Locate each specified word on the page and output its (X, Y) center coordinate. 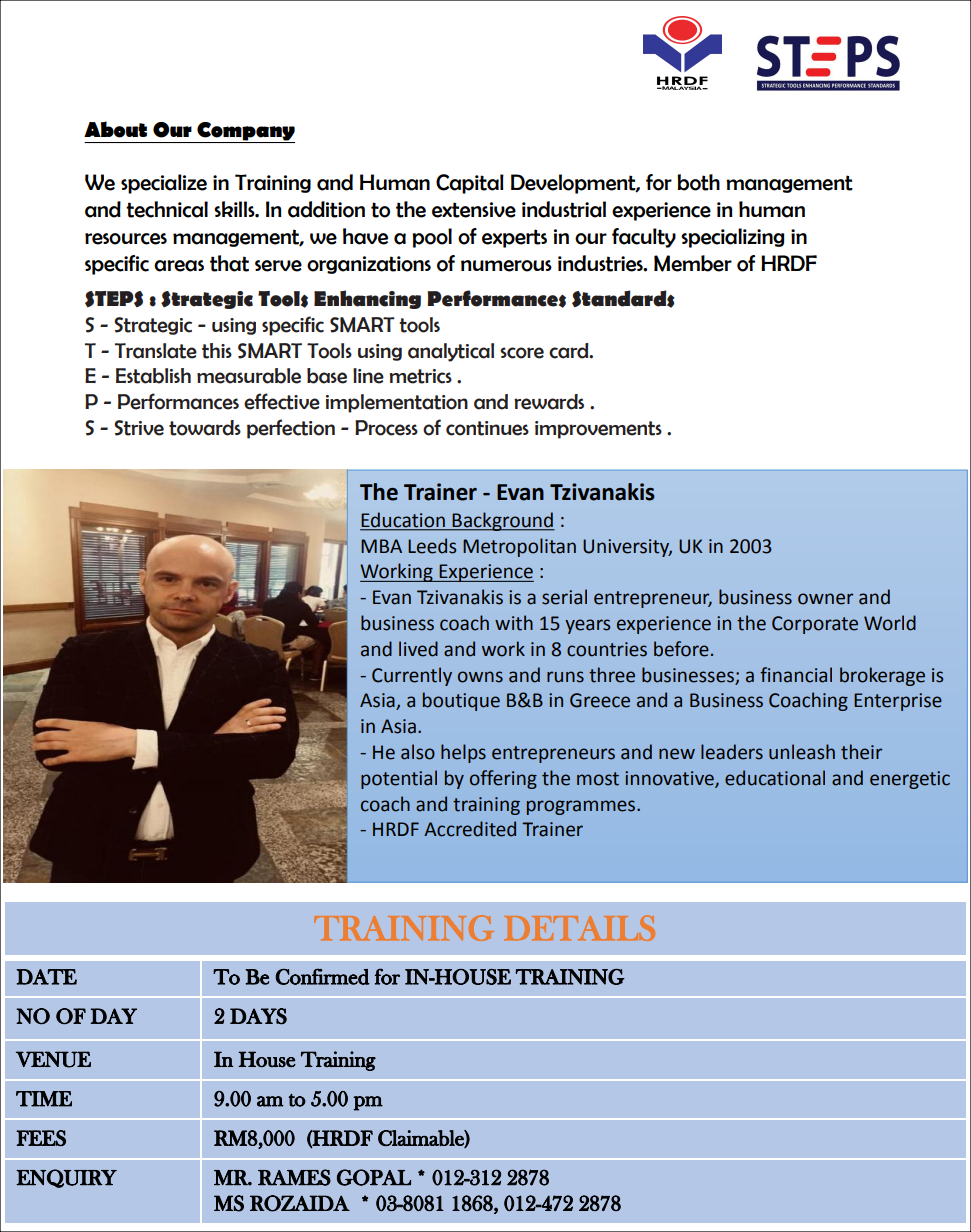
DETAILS (579, 928)
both (698, 182)
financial (796, 675)
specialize (164, 184)
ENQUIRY (66, 1178)
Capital (470, 184)
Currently (412, 676)
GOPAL (374, 1177)
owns (480, 677)
